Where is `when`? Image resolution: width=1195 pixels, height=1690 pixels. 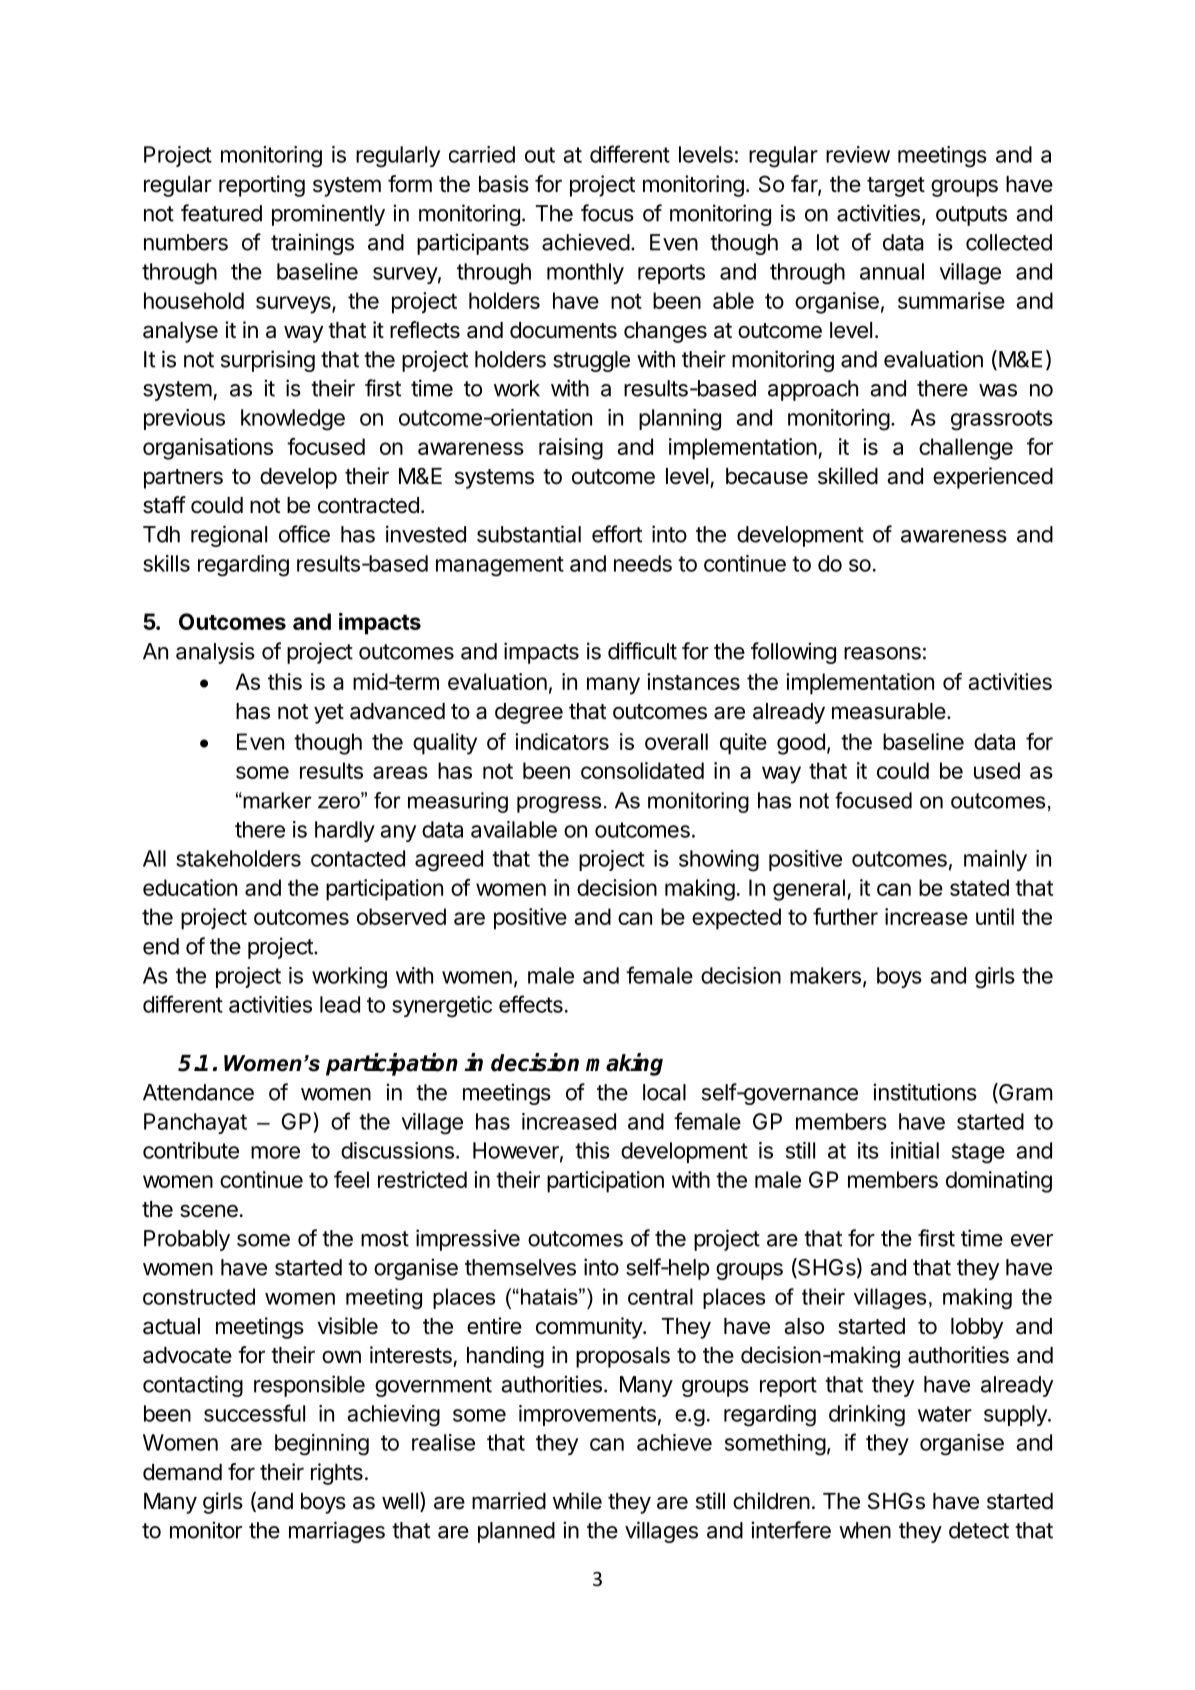 when is located at coordinates (865, 1530).
